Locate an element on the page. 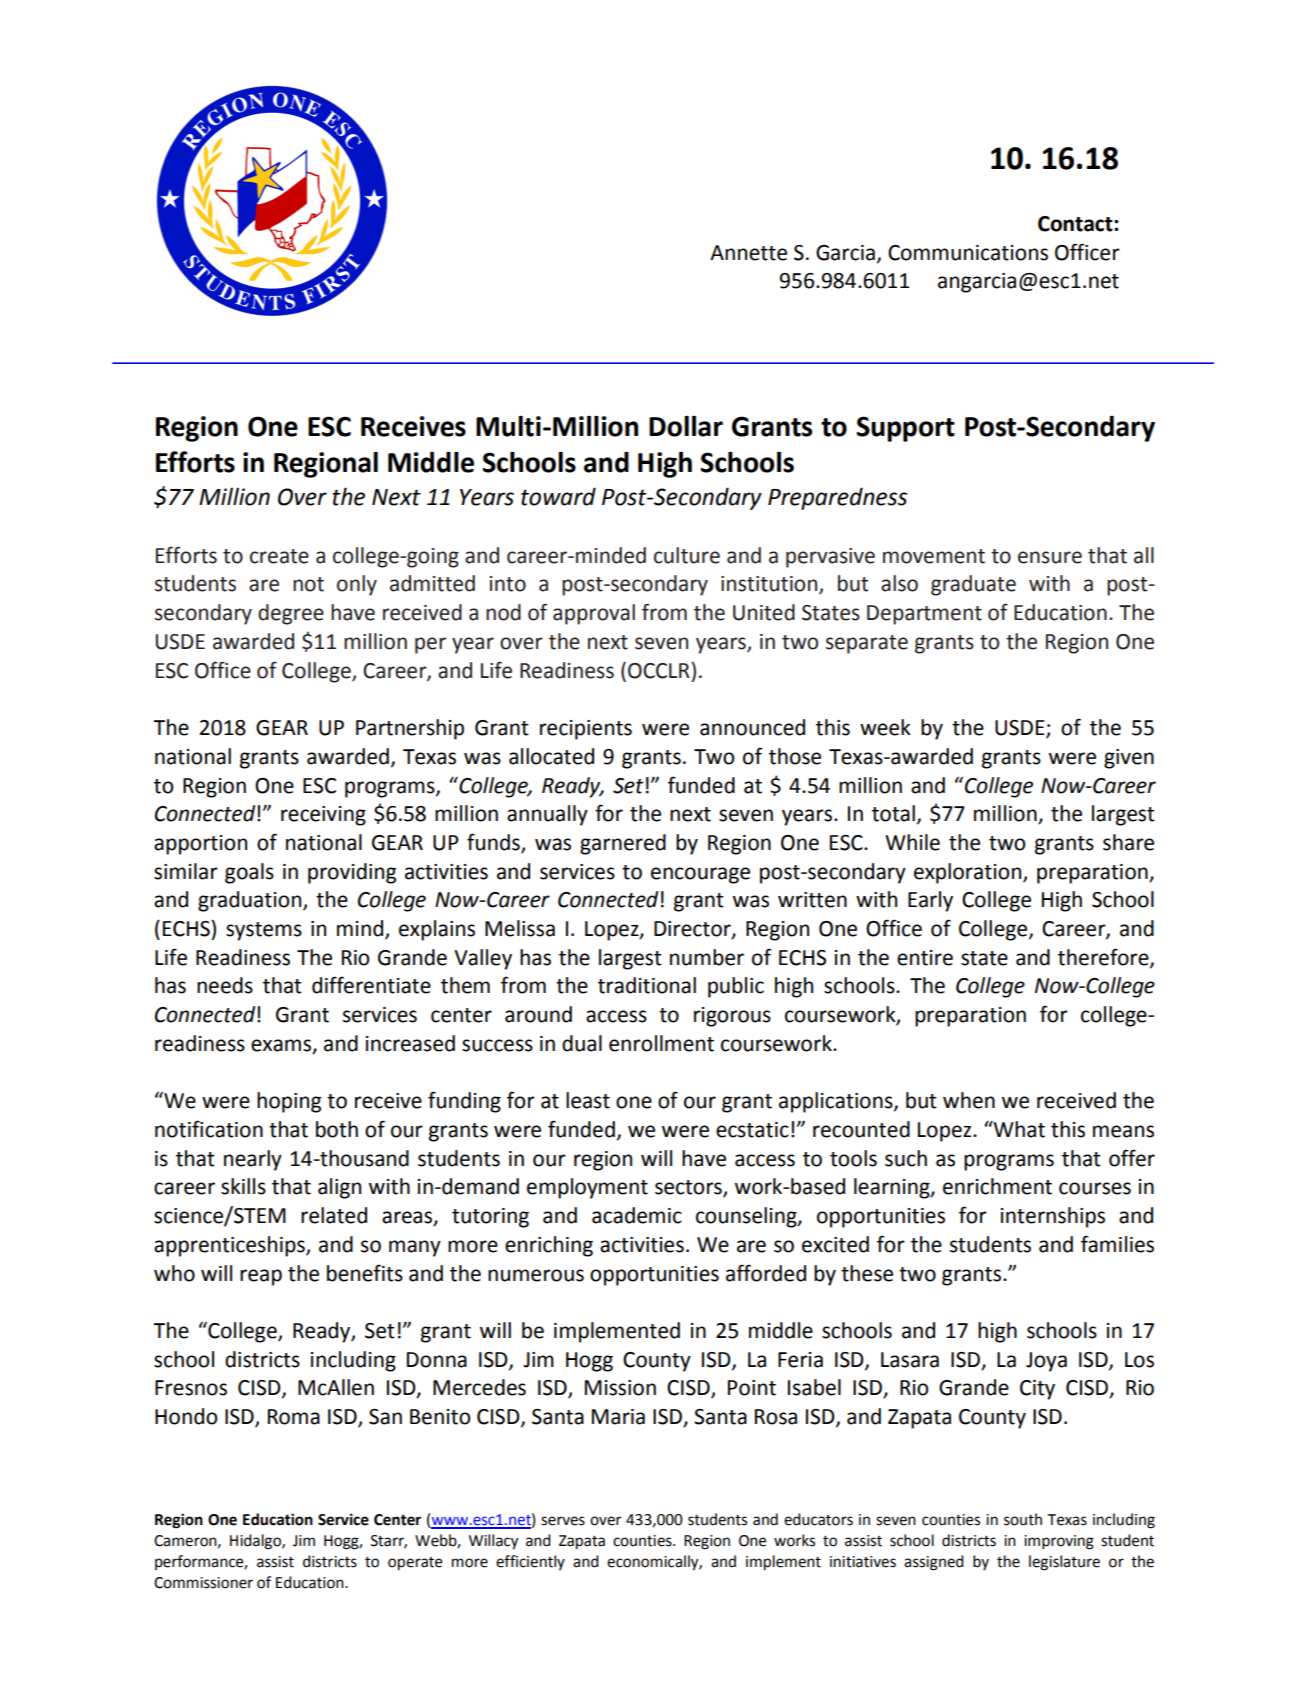 Image resolution: width=1309 pixels, height=1694 pixels. serves is located at coordinates (563, 1521).
